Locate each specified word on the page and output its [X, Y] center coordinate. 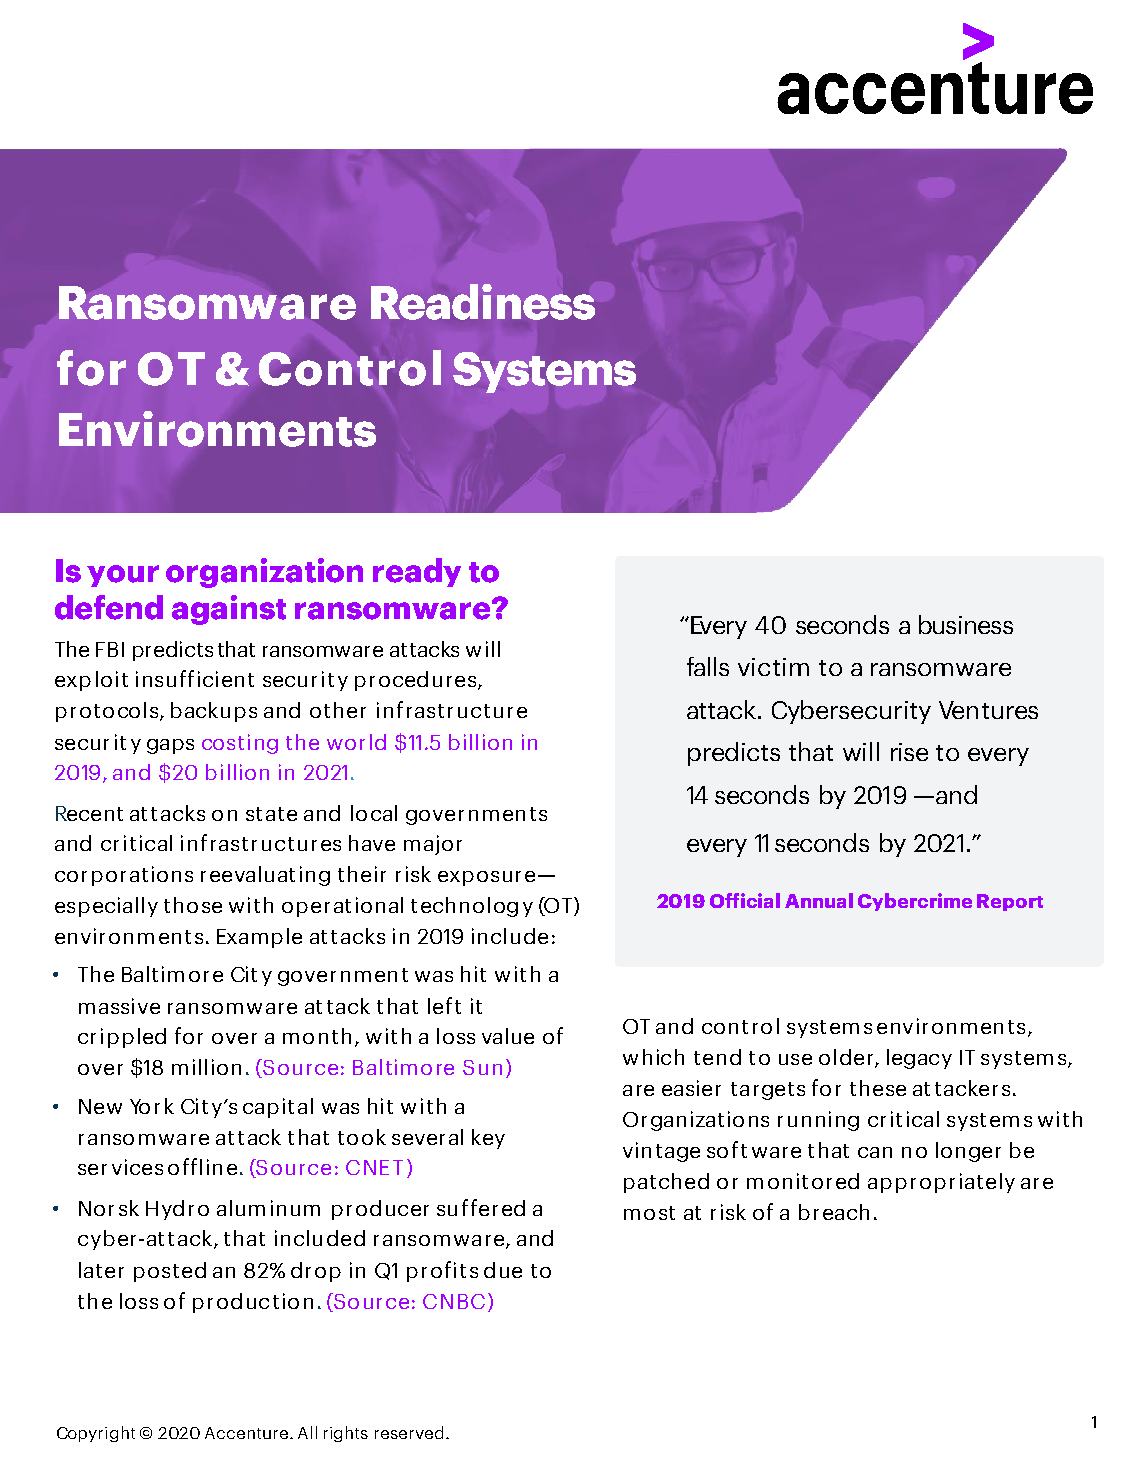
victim [773, 667]
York [152, 1106]
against [229, 610]
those [193, 905]
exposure [486, 878]
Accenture [248, 1433]
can [875, 1152]
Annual [819, 900]
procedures [417, 681]
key [488, 1139]
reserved [409, 1432]
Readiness [483, 302]
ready [417, 572]
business [966, 624]
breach [834, 1212]
